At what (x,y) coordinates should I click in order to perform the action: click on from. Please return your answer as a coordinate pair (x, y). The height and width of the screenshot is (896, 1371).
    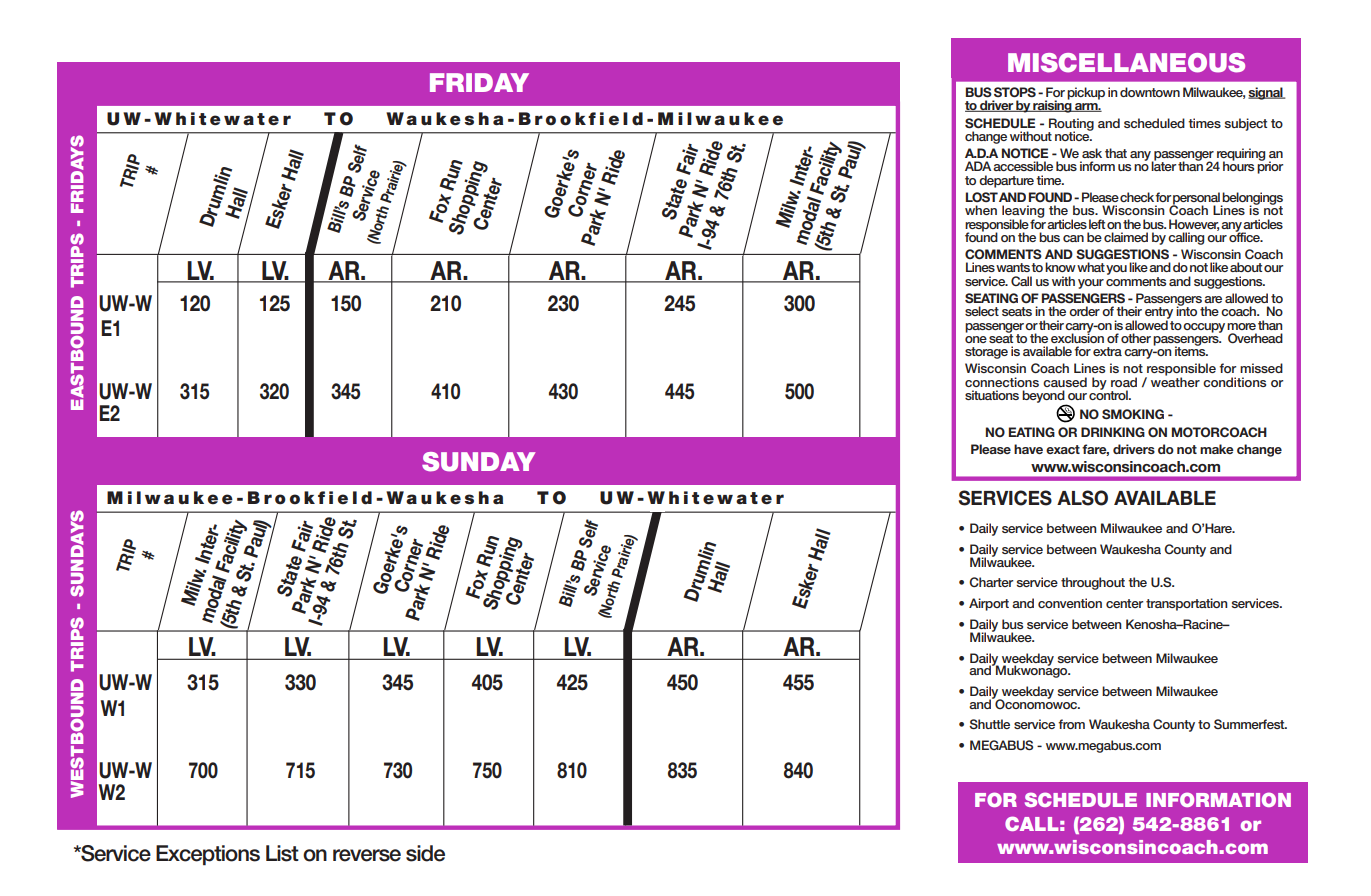
    Looking at the image, I should click on (1071, 724).
